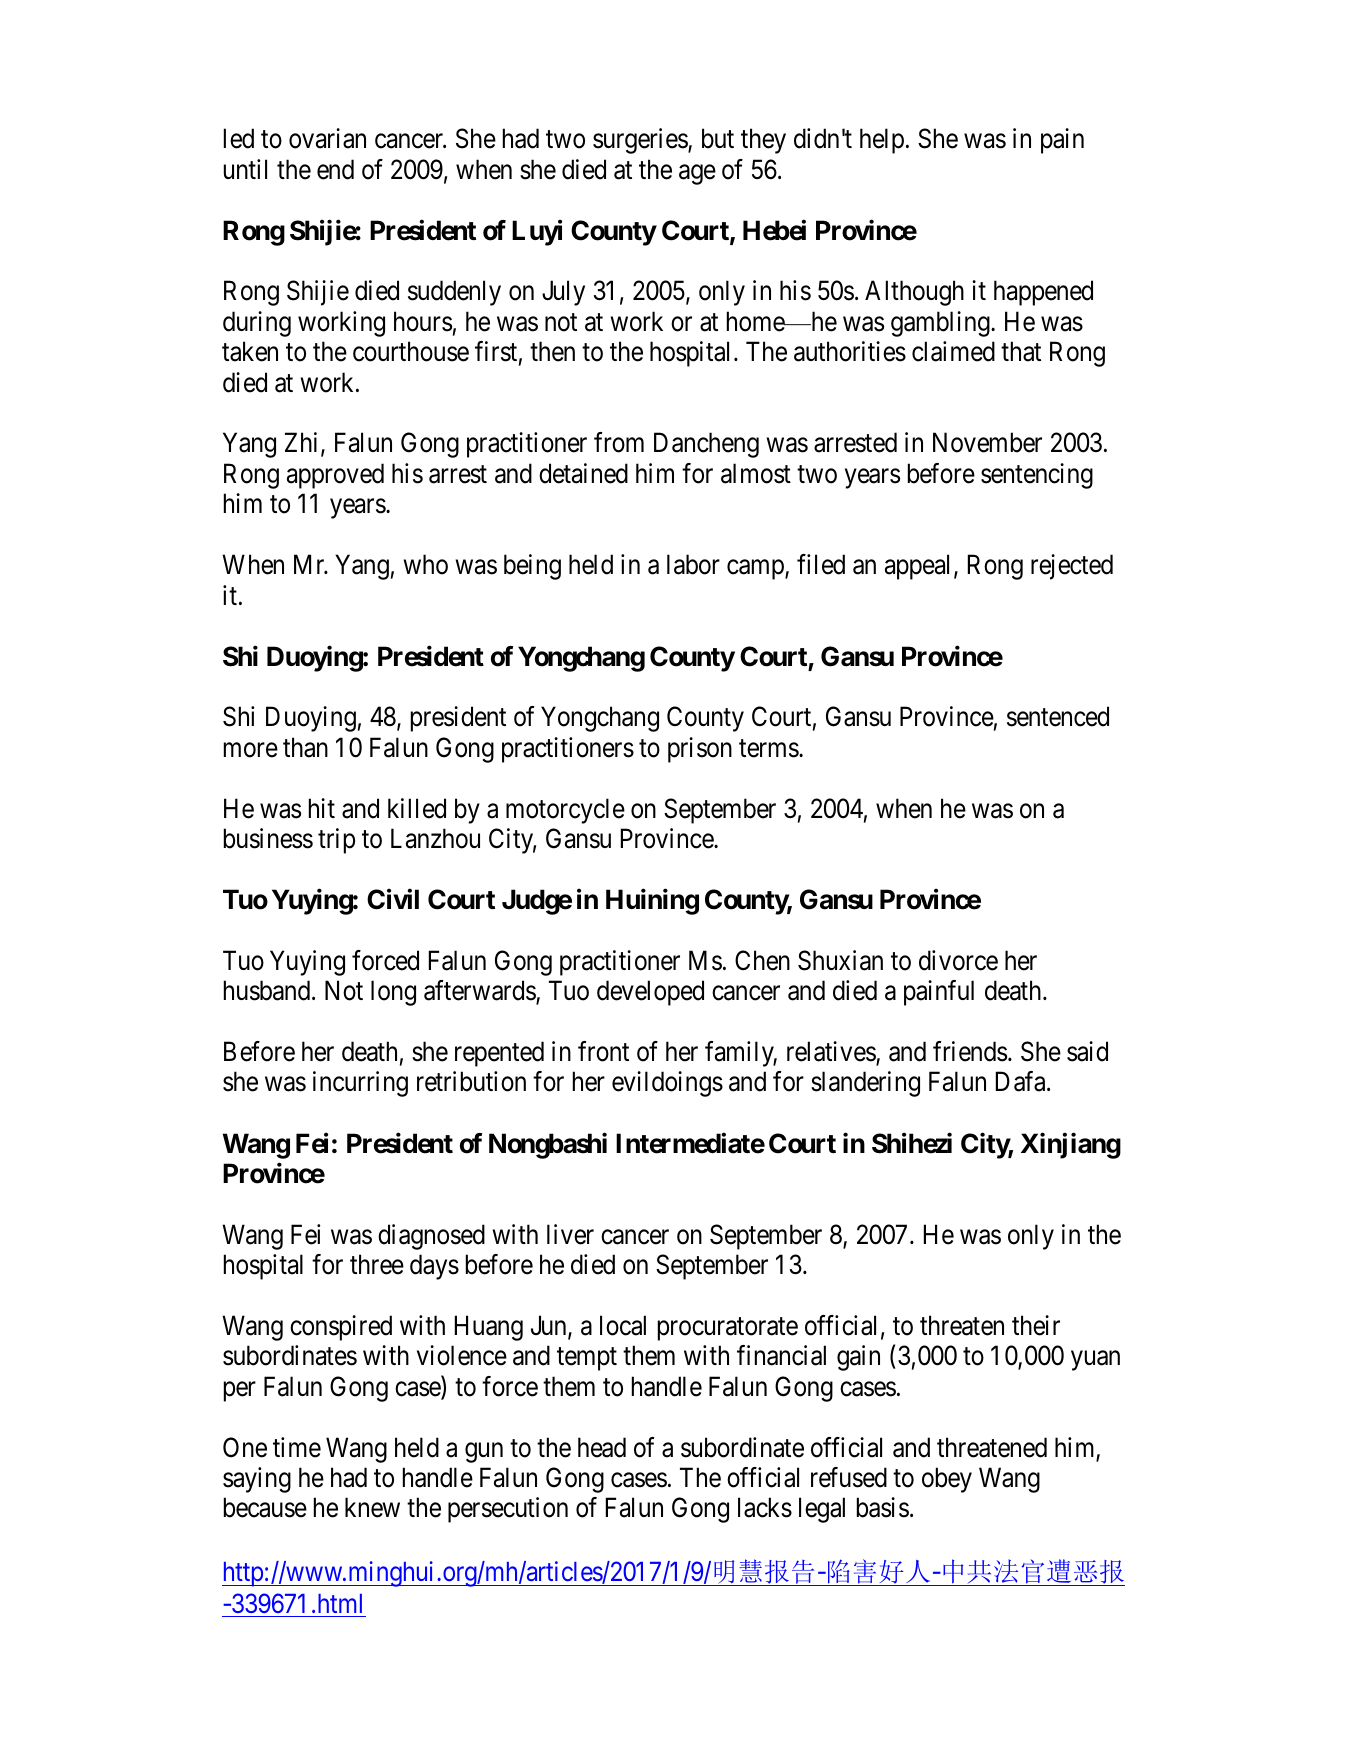  What do you see at coordinates (697, 175) in the image?
I see `age` at bounding box center [697, 175].
